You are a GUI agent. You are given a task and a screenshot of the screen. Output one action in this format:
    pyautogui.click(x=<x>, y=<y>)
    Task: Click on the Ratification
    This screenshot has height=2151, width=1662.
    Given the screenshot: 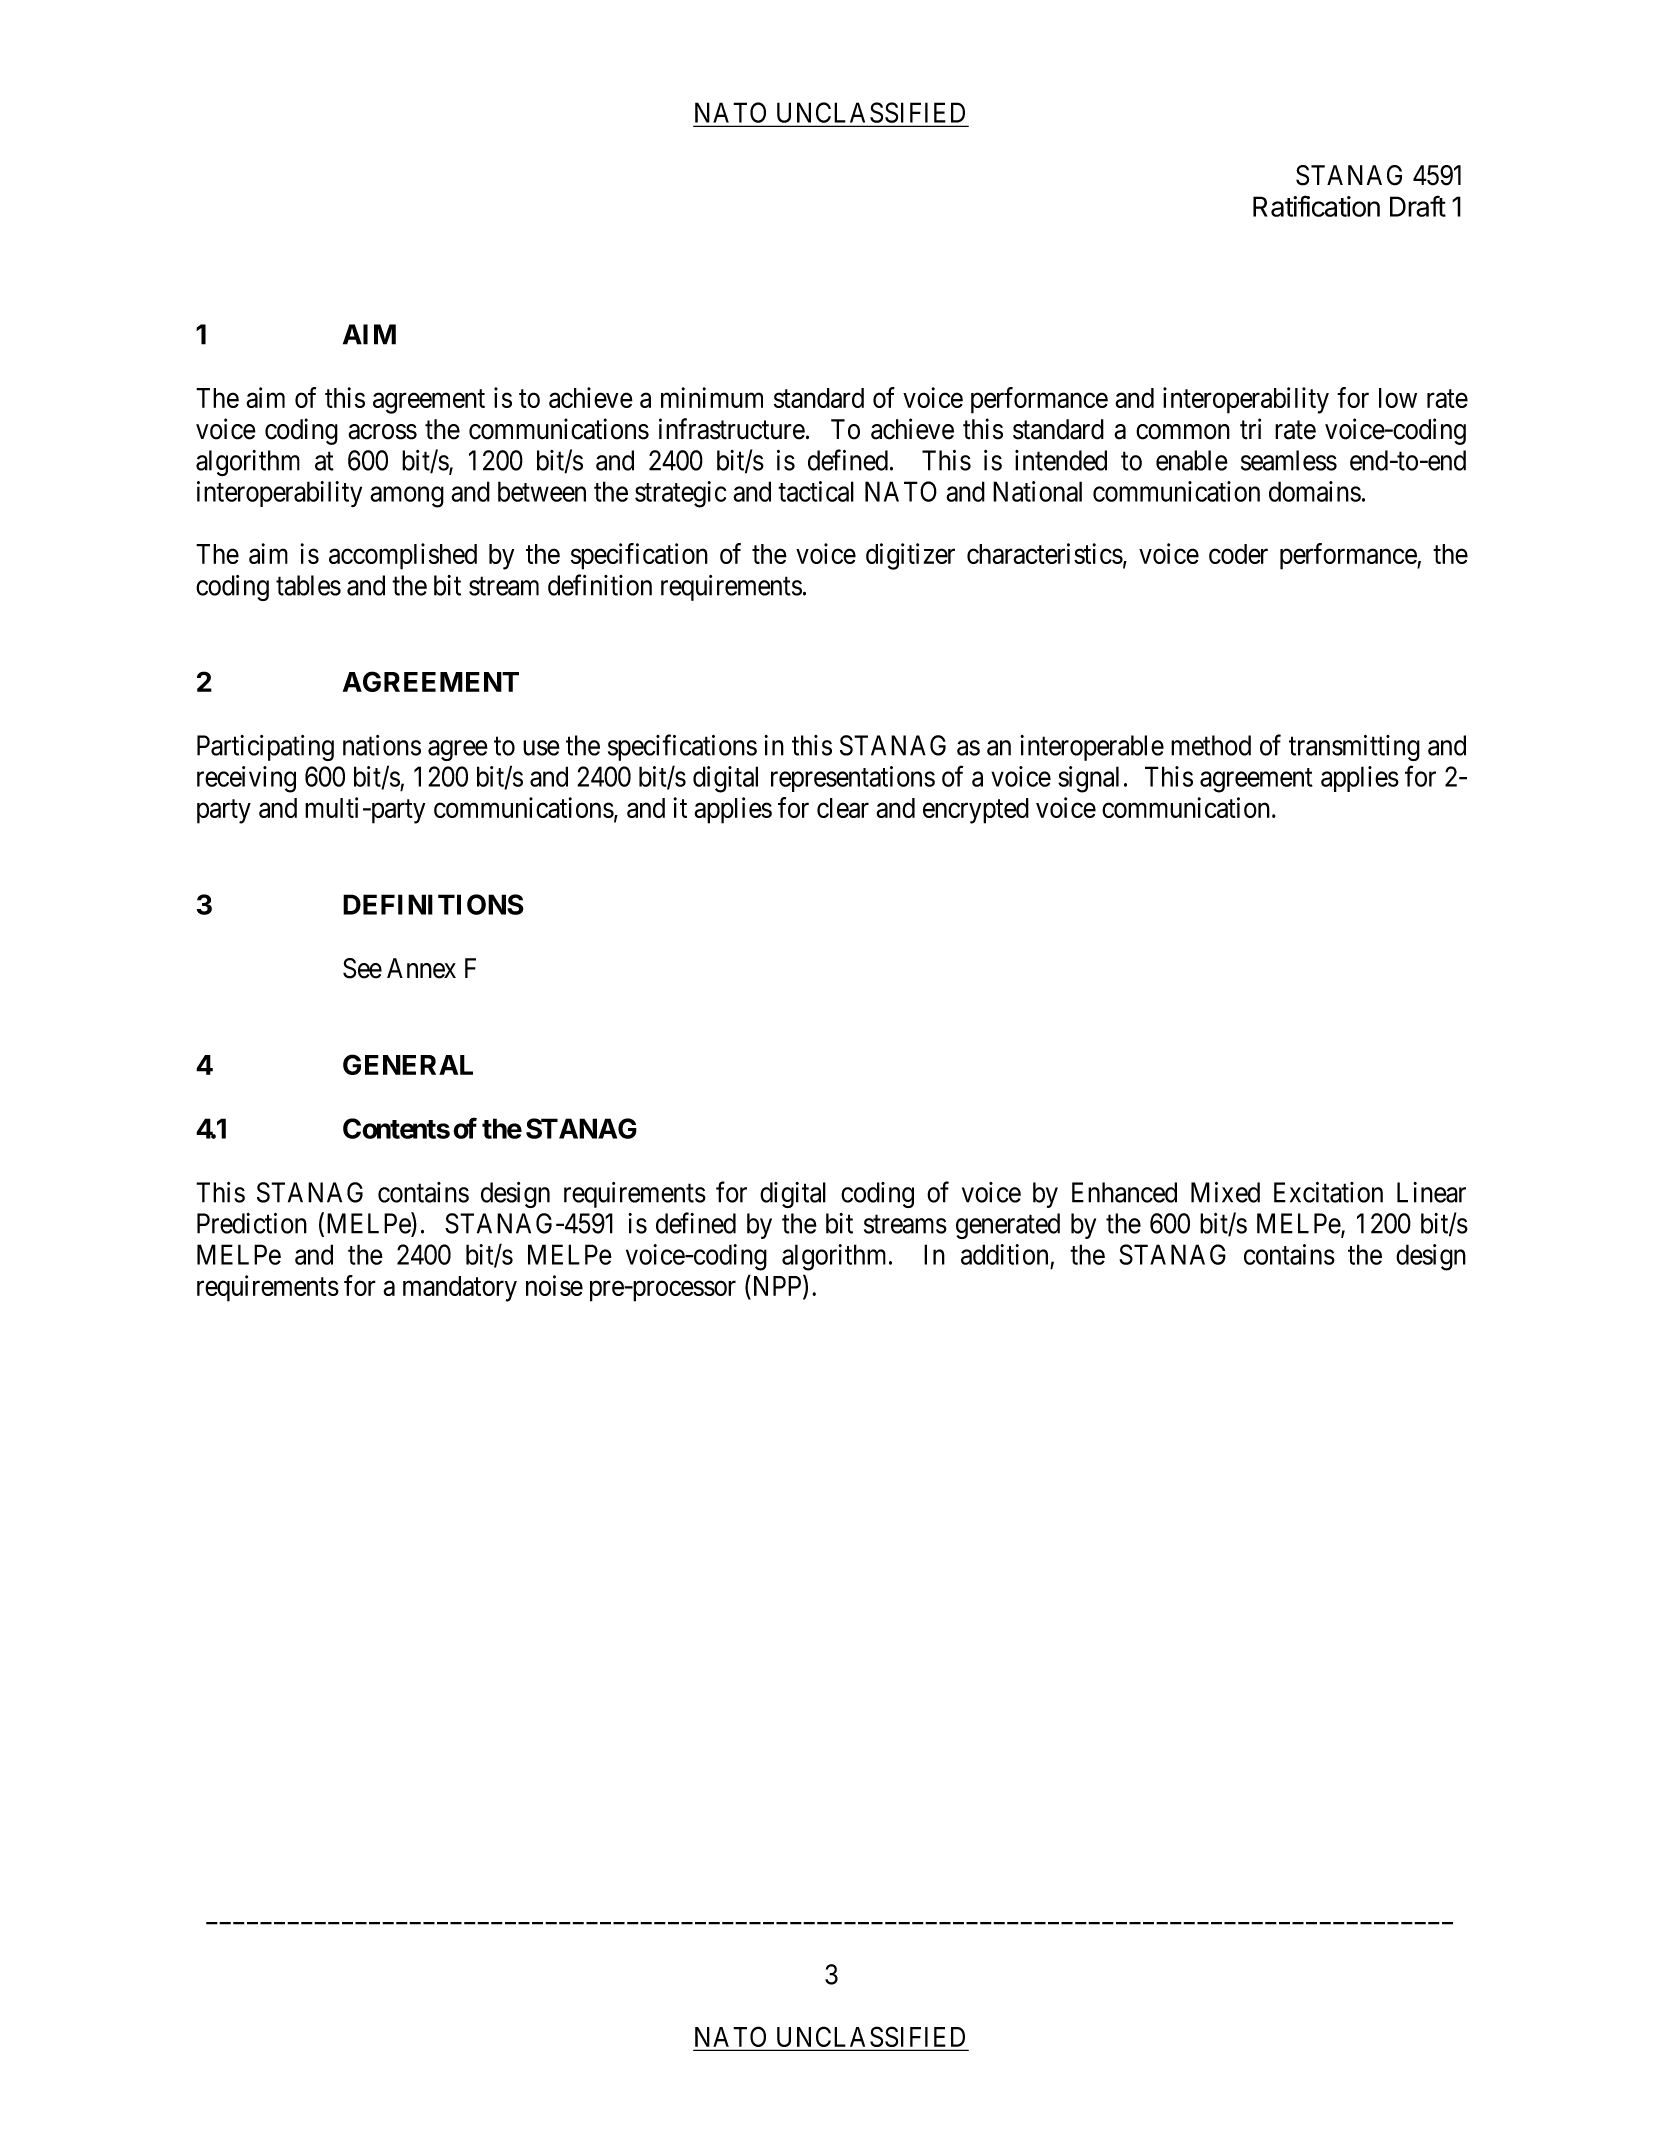 What is the action you would take?
    pyautogui.click(x=1316, y=206)
